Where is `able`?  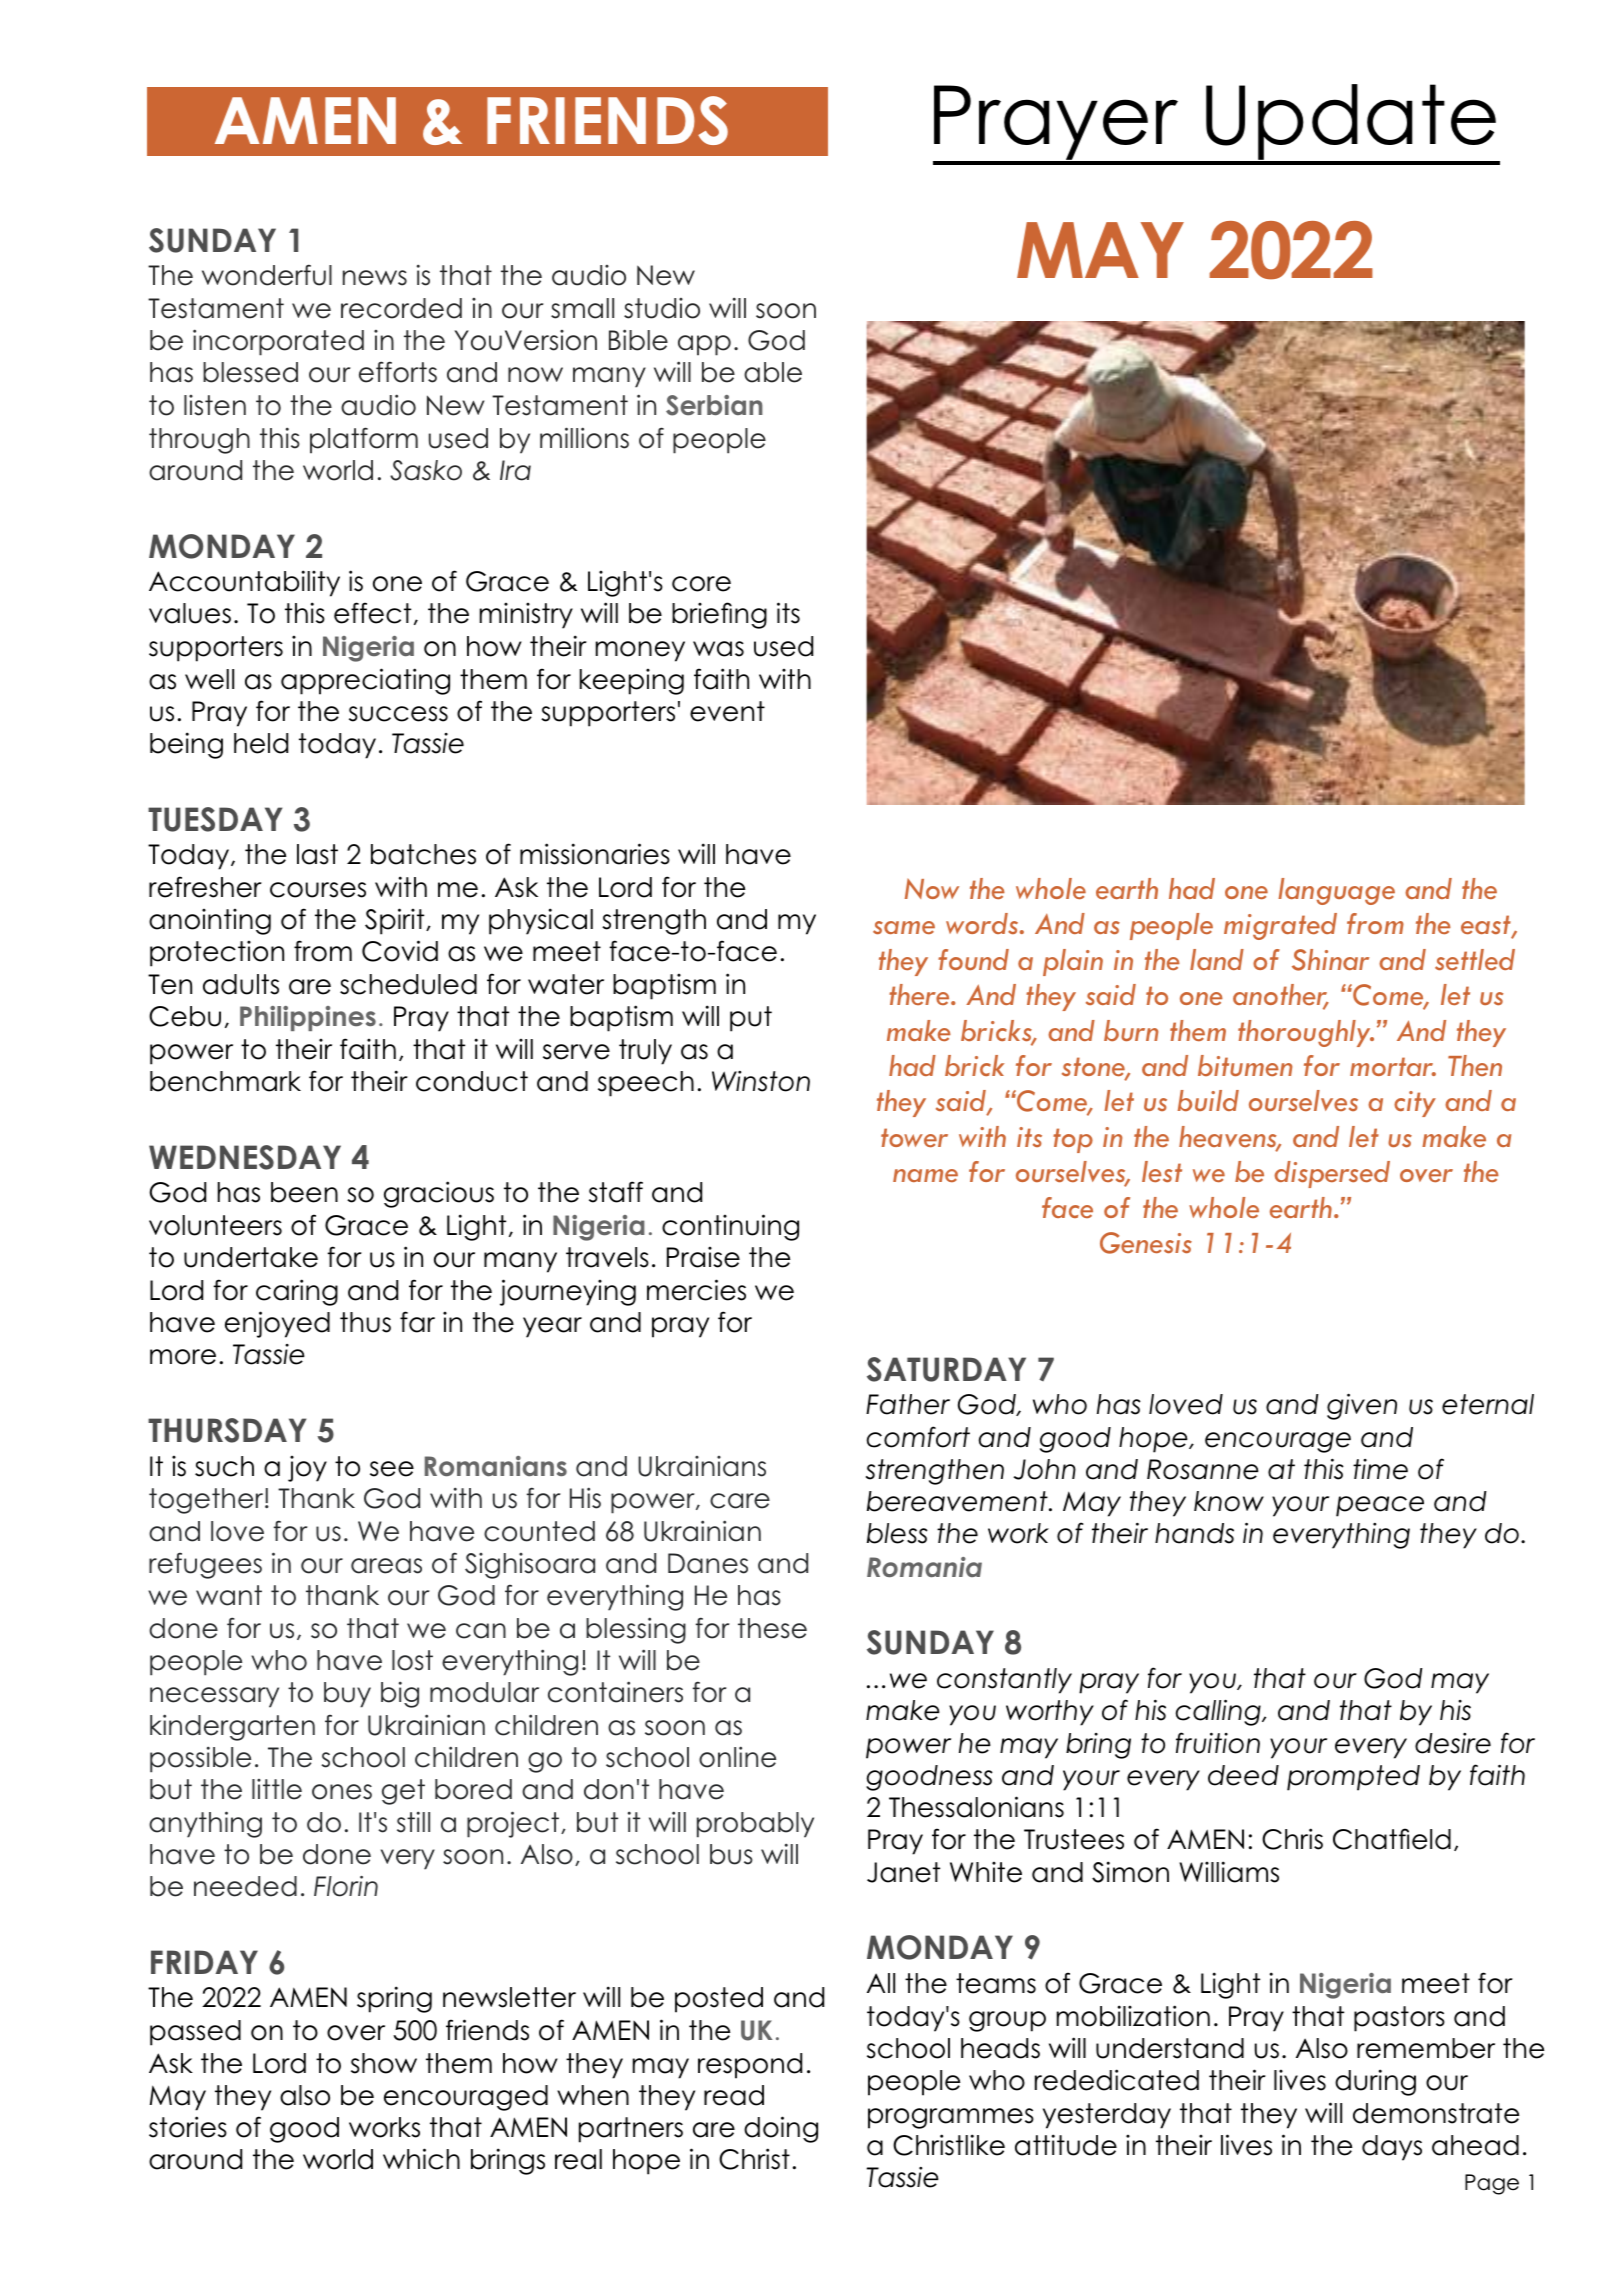 able is located at coordinates (773, 372).
